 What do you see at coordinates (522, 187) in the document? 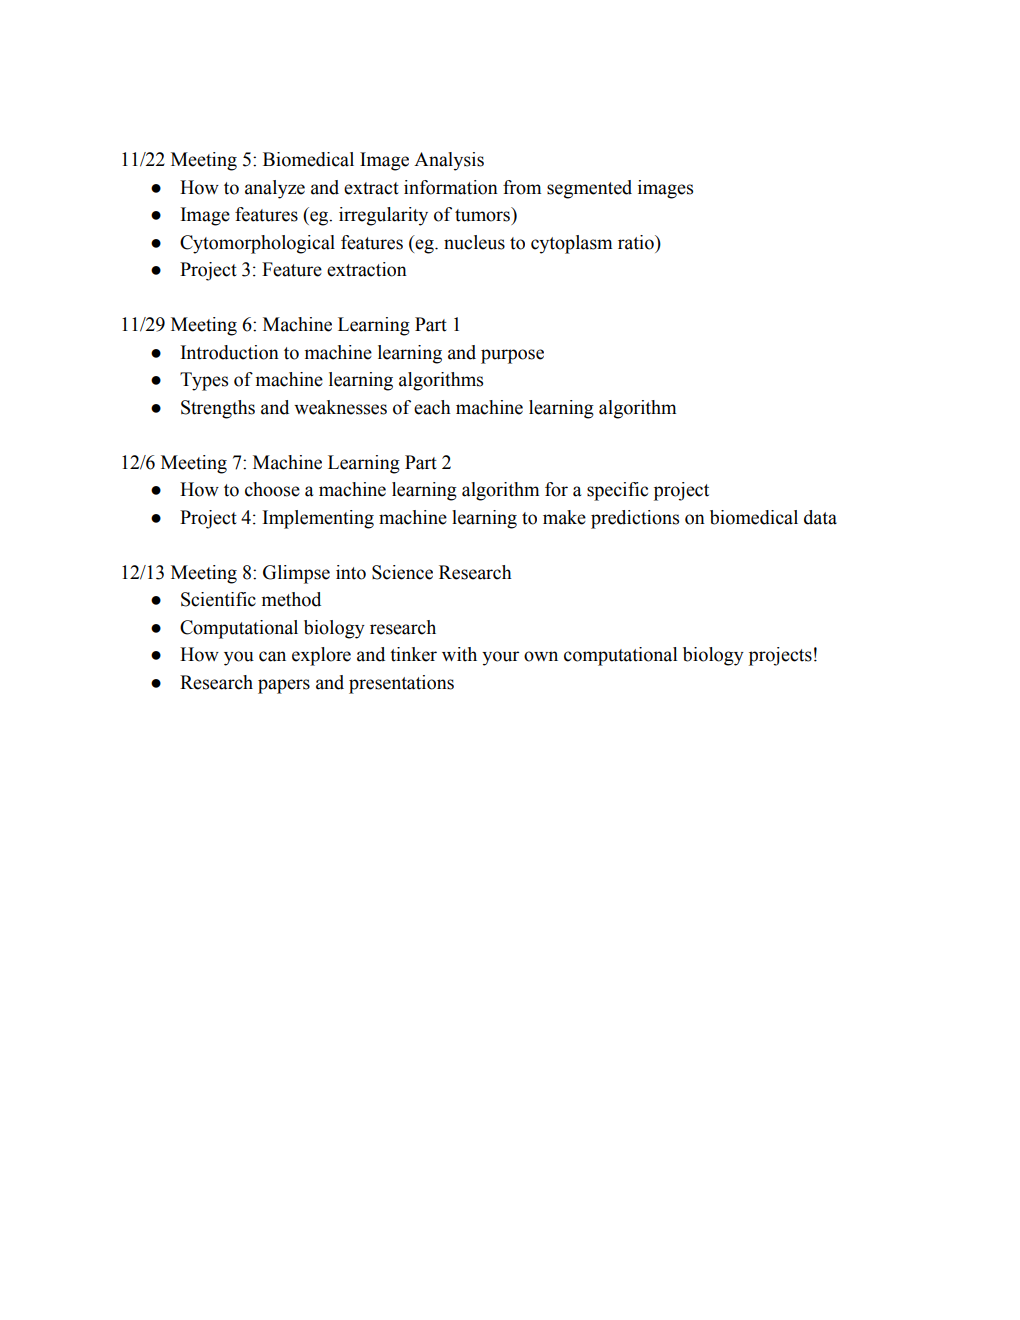
I see `from` at bounding box center [522, 187].
